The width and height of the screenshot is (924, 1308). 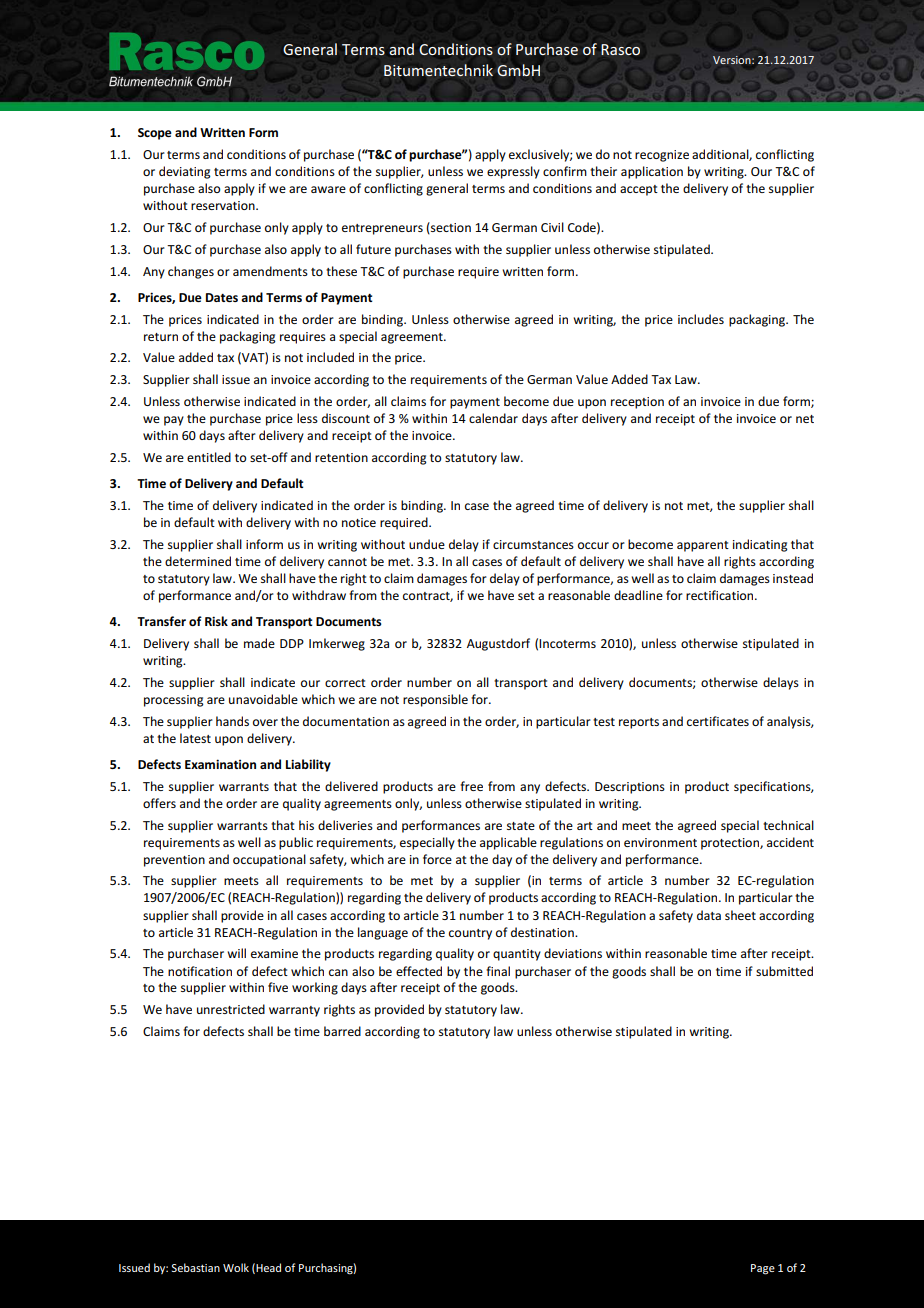 I want to click on Examination, so click(x=220, y=764).
